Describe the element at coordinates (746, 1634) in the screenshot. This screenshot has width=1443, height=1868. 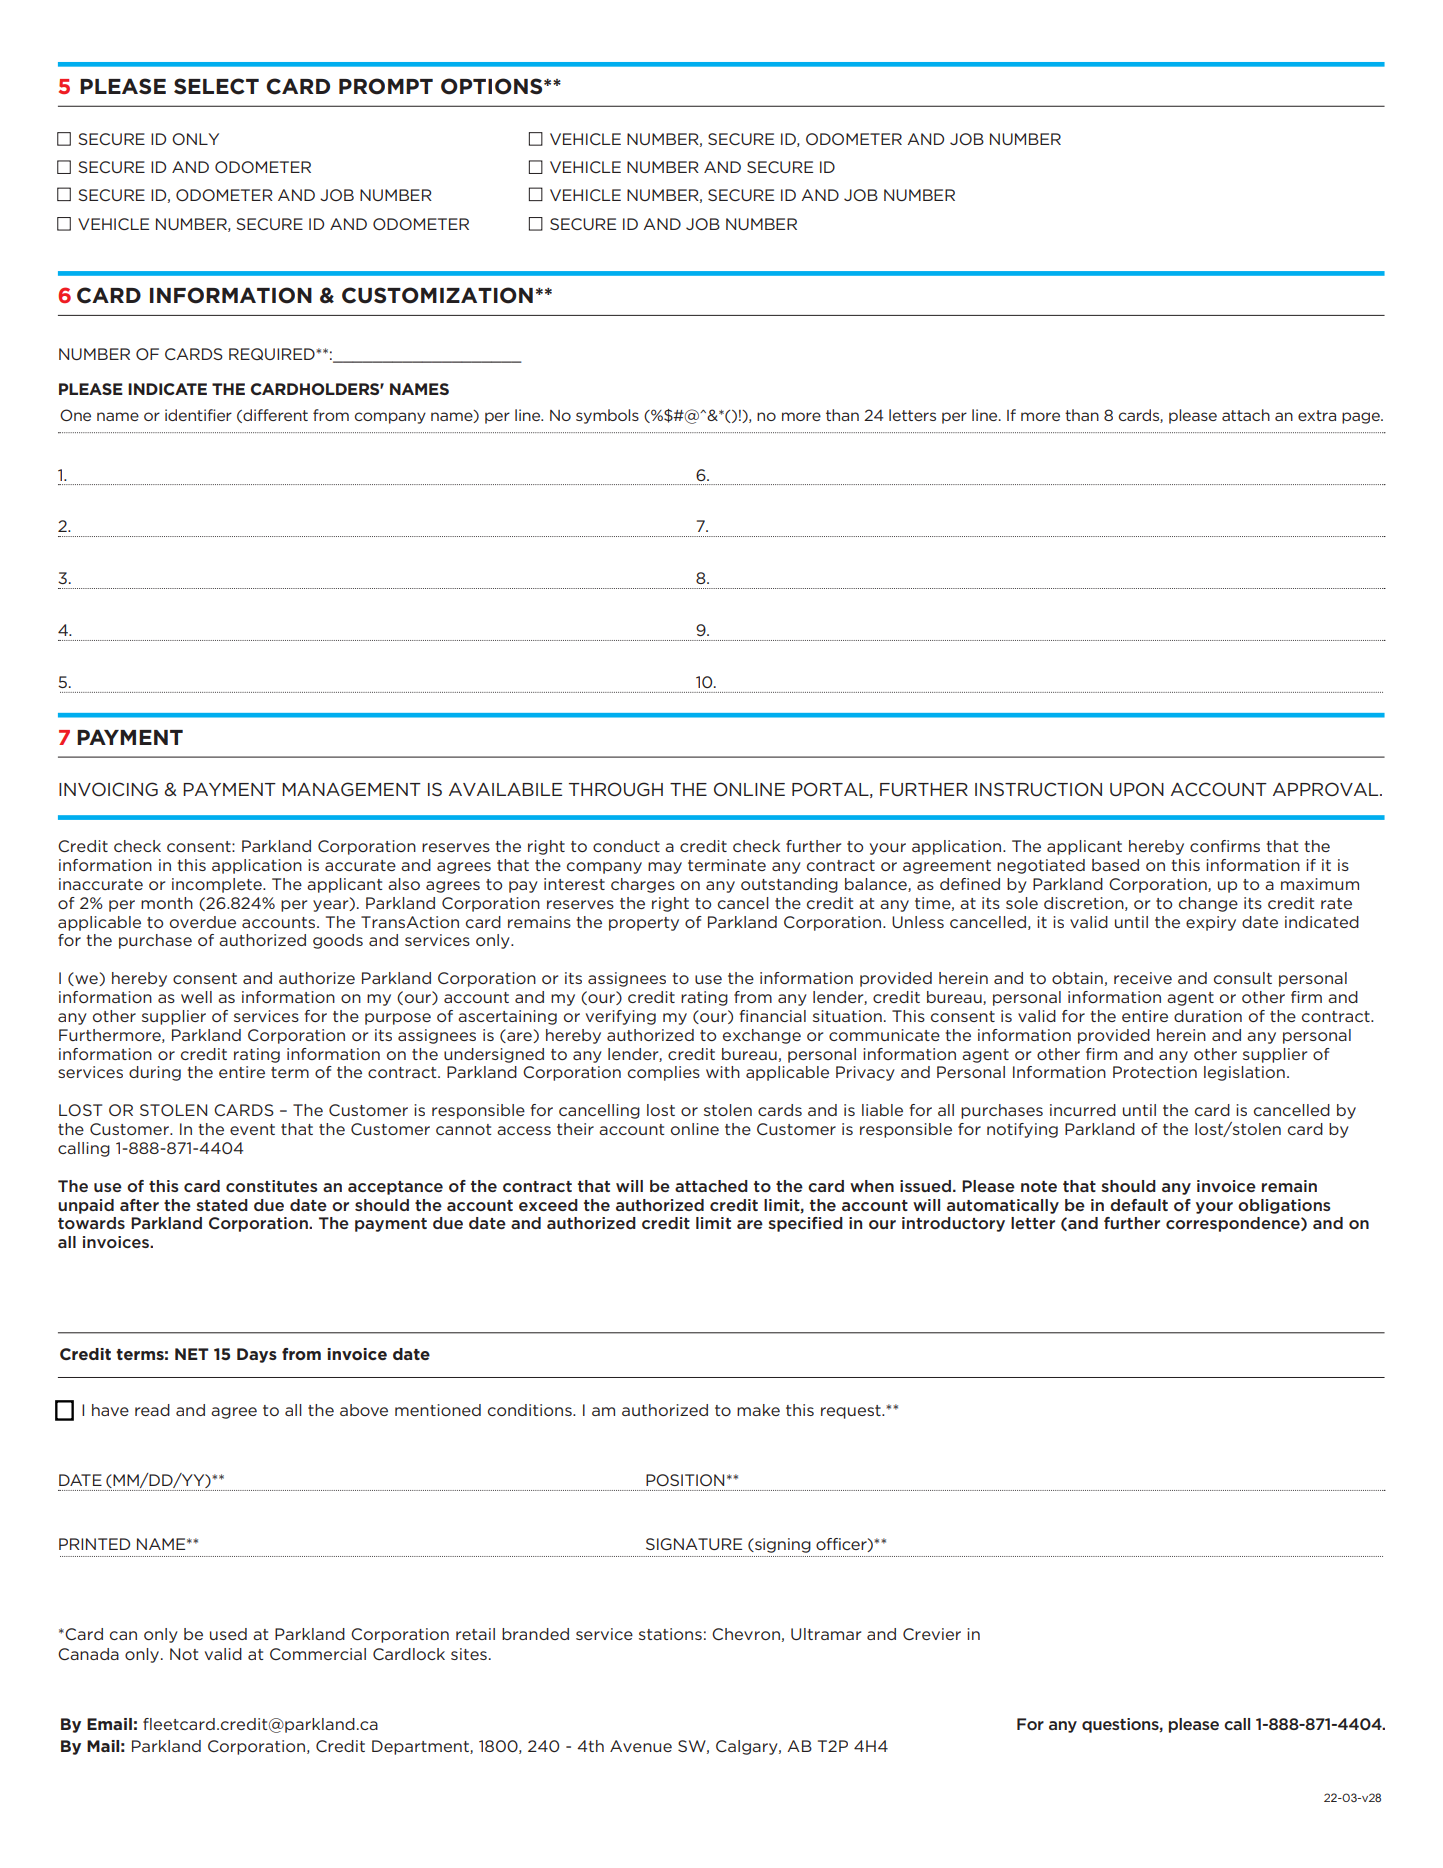
I see `Chevron` at that location.
